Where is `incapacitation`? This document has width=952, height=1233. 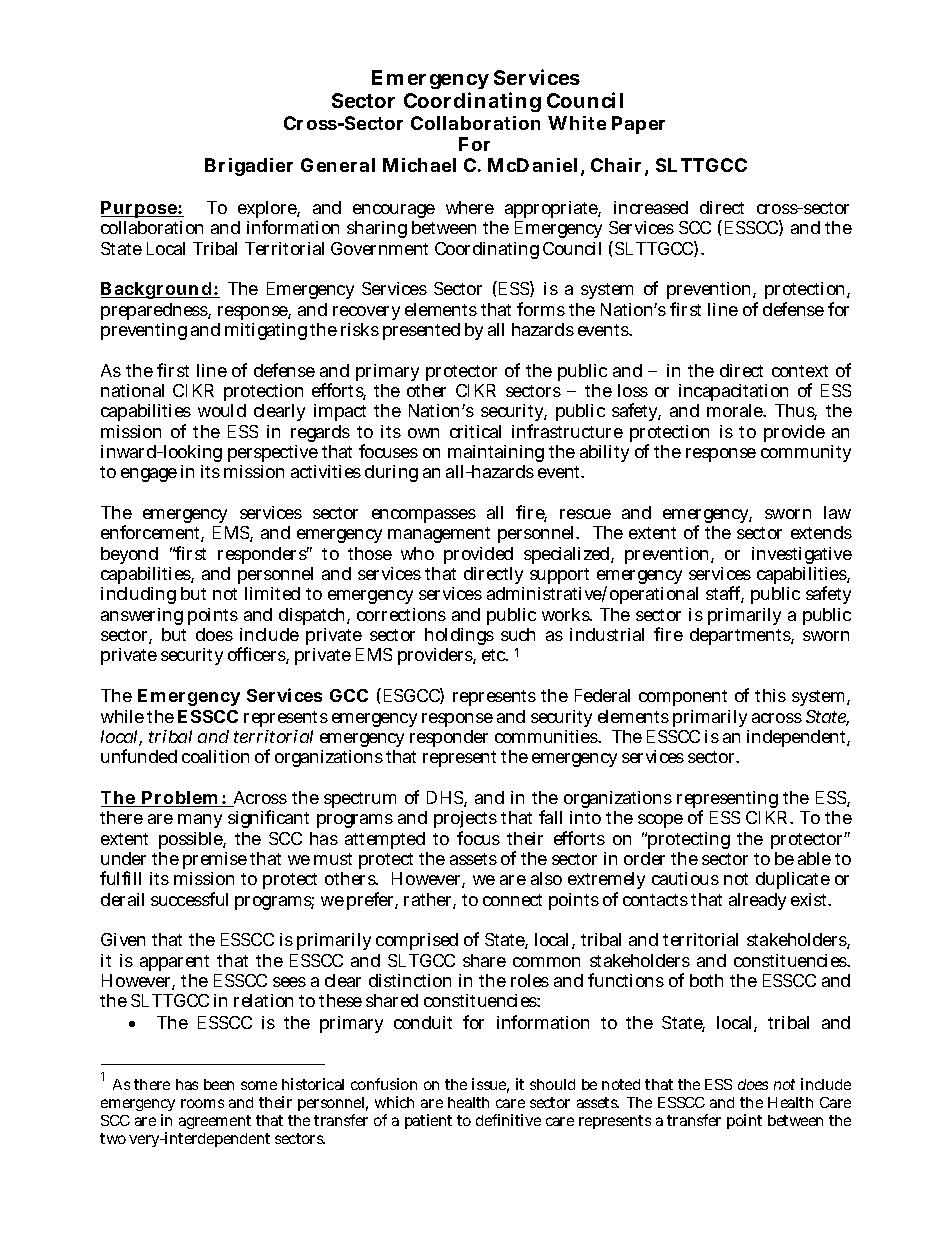
incapacitation is located at coordinates (733, 392).
